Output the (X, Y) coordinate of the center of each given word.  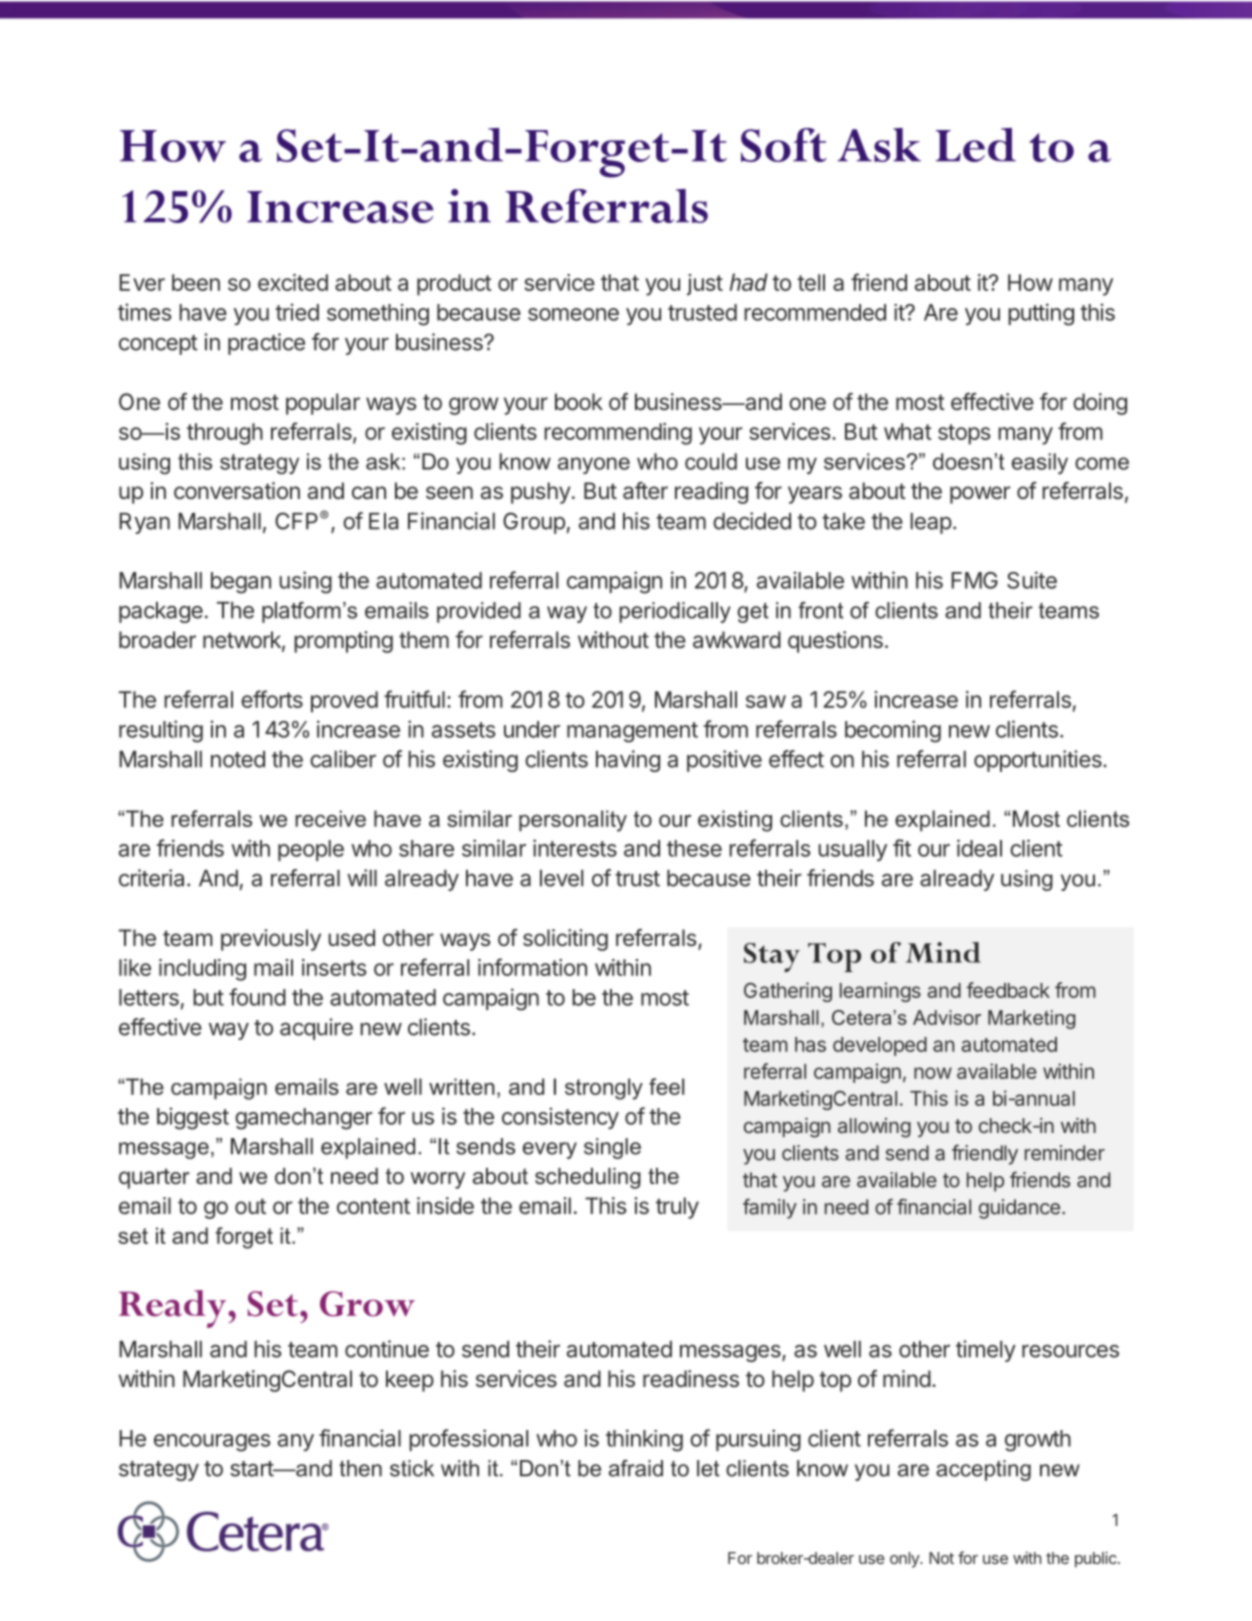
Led (976, 145)
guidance (1019, 1209)
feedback (1008, 990)
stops (964, 434)
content (373, 1206)
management (632, 732)
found (257, 997)
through (225, 434)
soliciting (565, 940)
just (705, 285)
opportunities (1039, 761)
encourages (212, 1443)
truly (677, 1208)
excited (293, 282)
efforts (272, 699)
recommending (618, 434)
